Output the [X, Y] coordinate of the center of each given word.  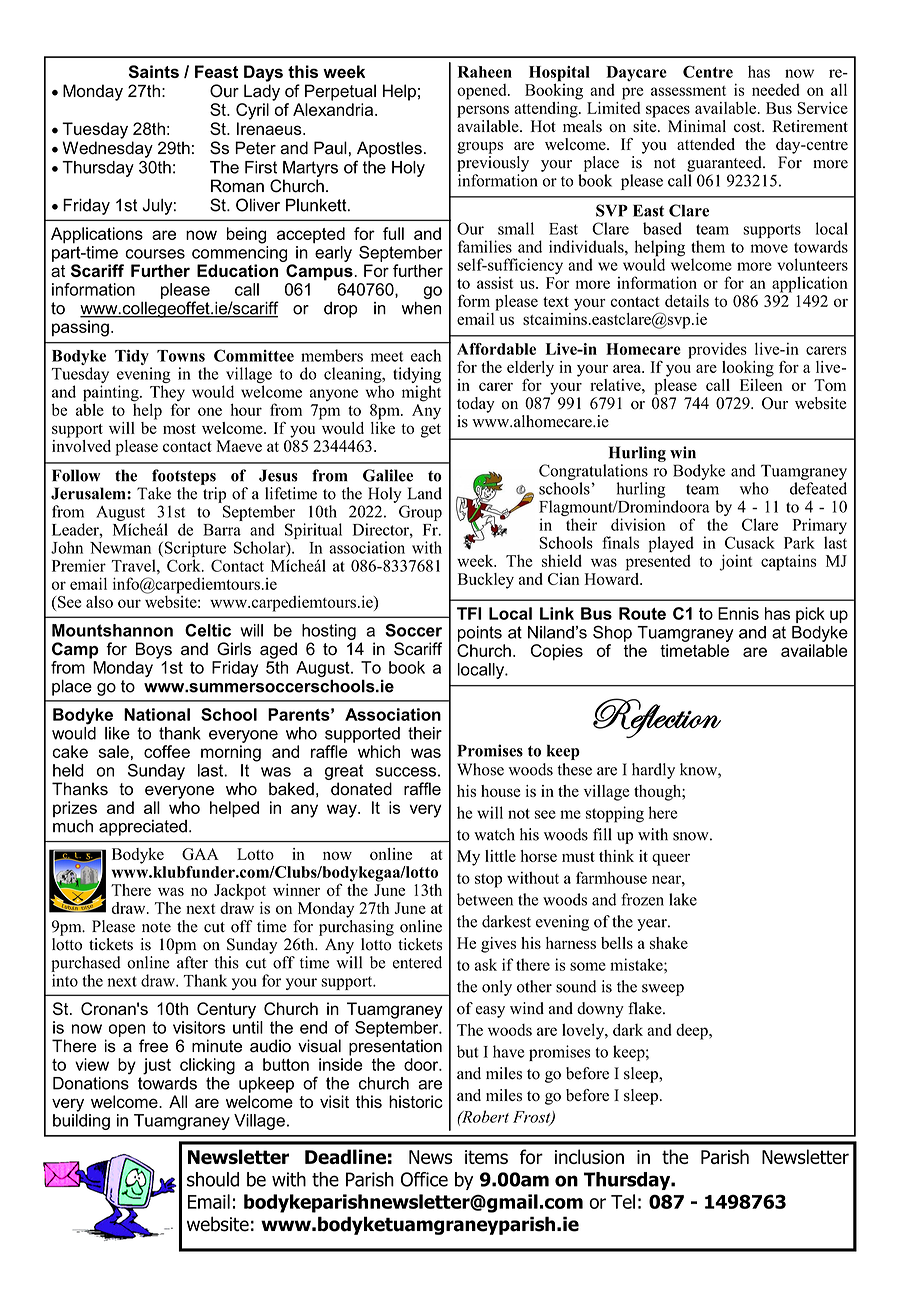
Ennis [738, 613]
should [213, 1179]
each [426, 355]
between [485, 899]
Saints [154, 71]
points [480, 634]
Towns [181, 356]
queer [671, 859]
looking [748, 369]
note [156, 927]
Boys [154, 650]
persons [483, 111]
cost [748, 127]
